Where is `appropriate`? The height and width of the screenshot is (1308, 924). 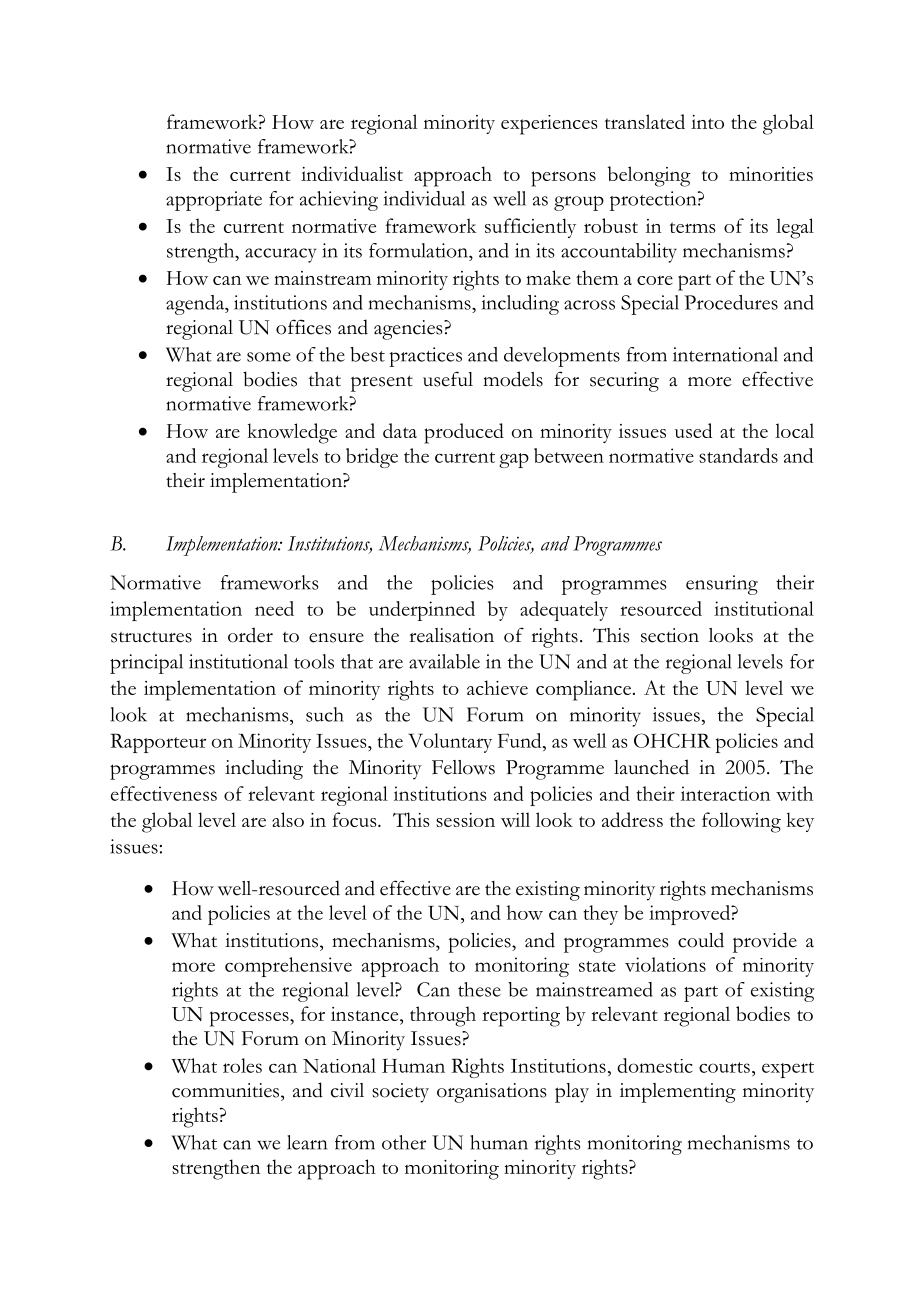 appropriate is located at coordinates (214, 201).
